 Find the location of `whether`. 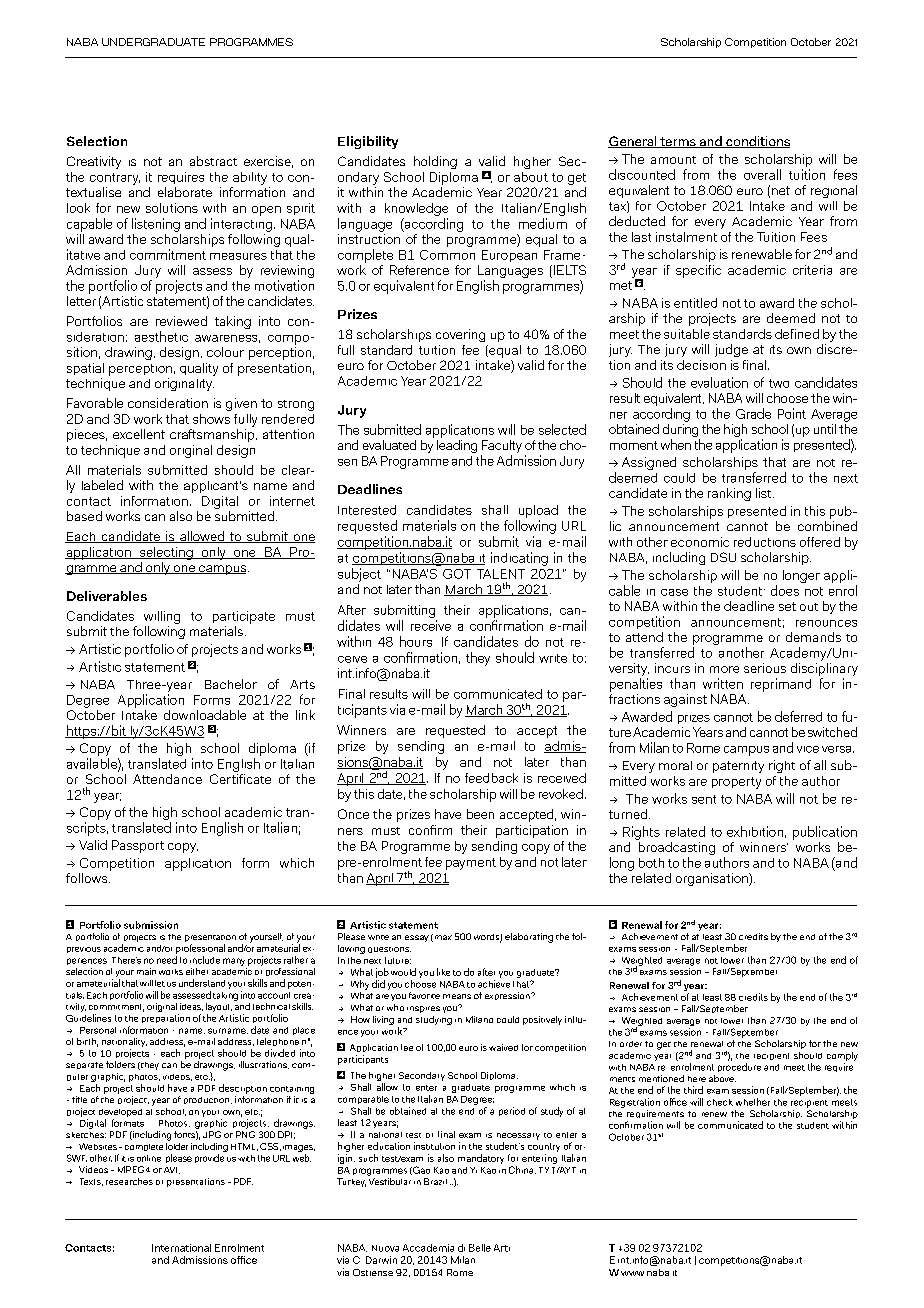

whether is located at coordinates (753, 1102).
